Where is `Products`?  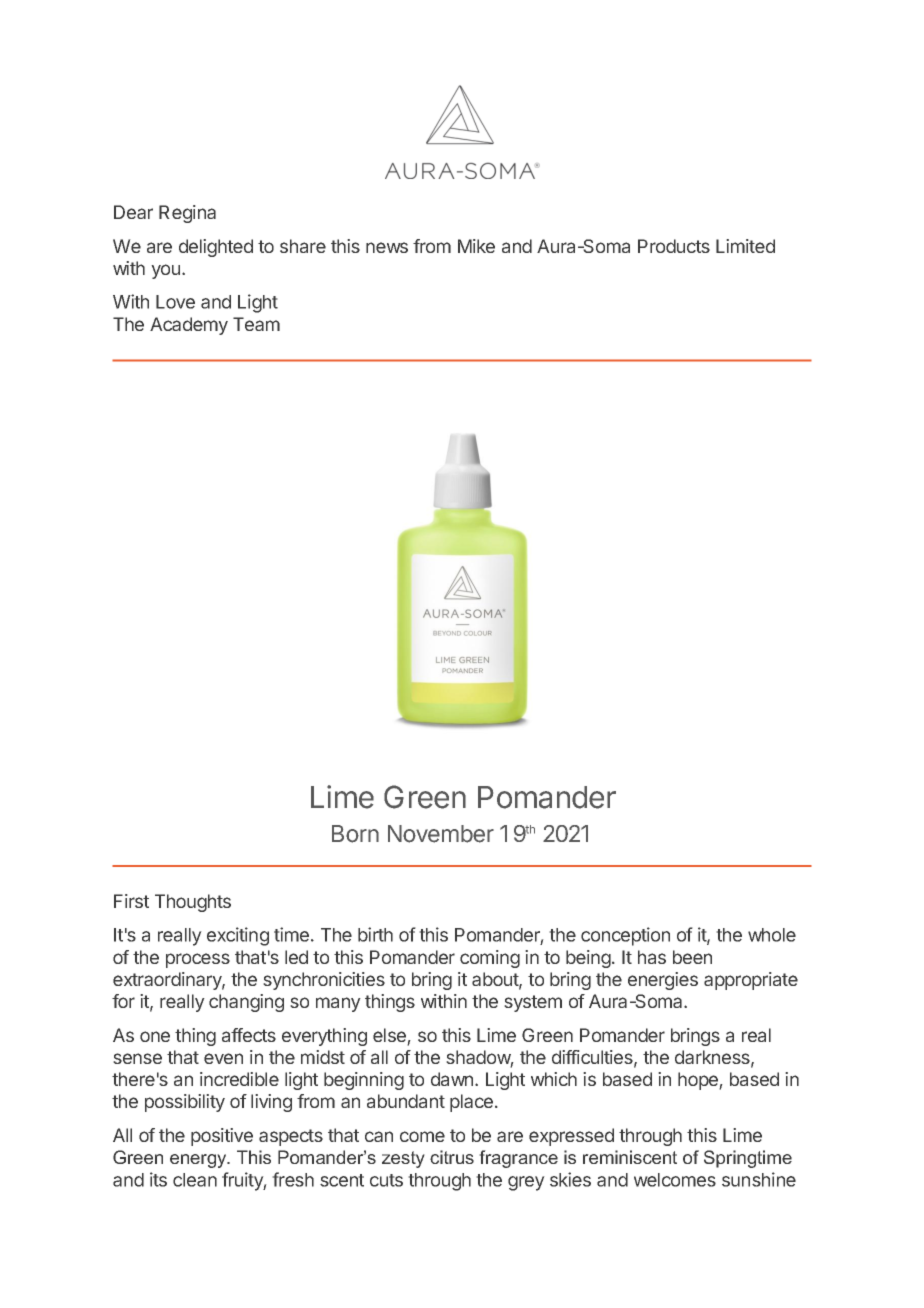 Products is located at coordinates (674, 246).
